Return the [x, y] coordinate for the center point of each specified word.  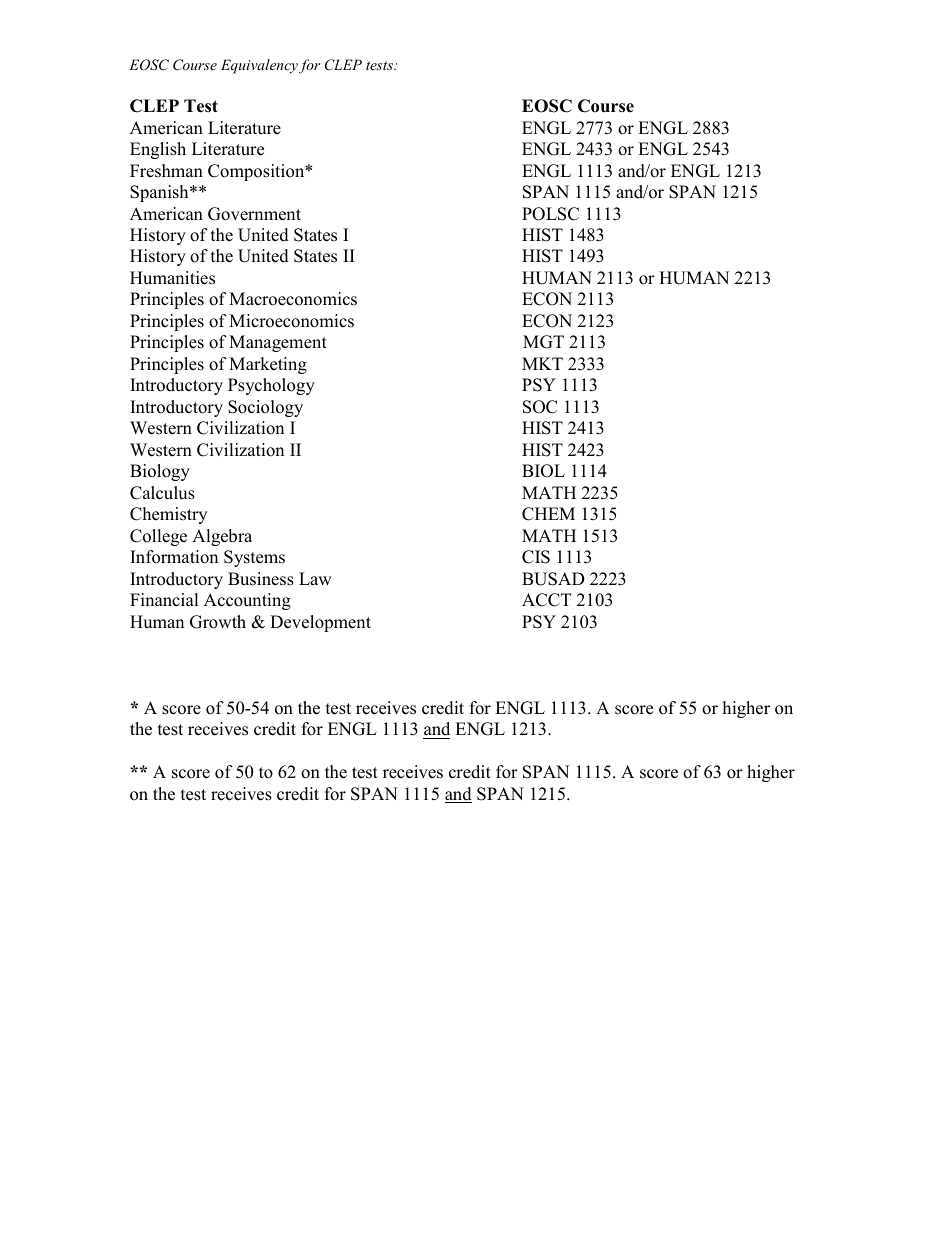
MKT [542, 363]
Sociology [265, 408]
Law [315, 578]
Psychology [271, 386]
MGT [543, 342]
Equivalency [259, 66]
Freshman [166, 171]
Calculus [162, 493]
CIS [536, 557]
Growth [218, 622]
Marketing [268, 365]
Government [254, 214]
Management [278, 343]
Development [320, 623]
